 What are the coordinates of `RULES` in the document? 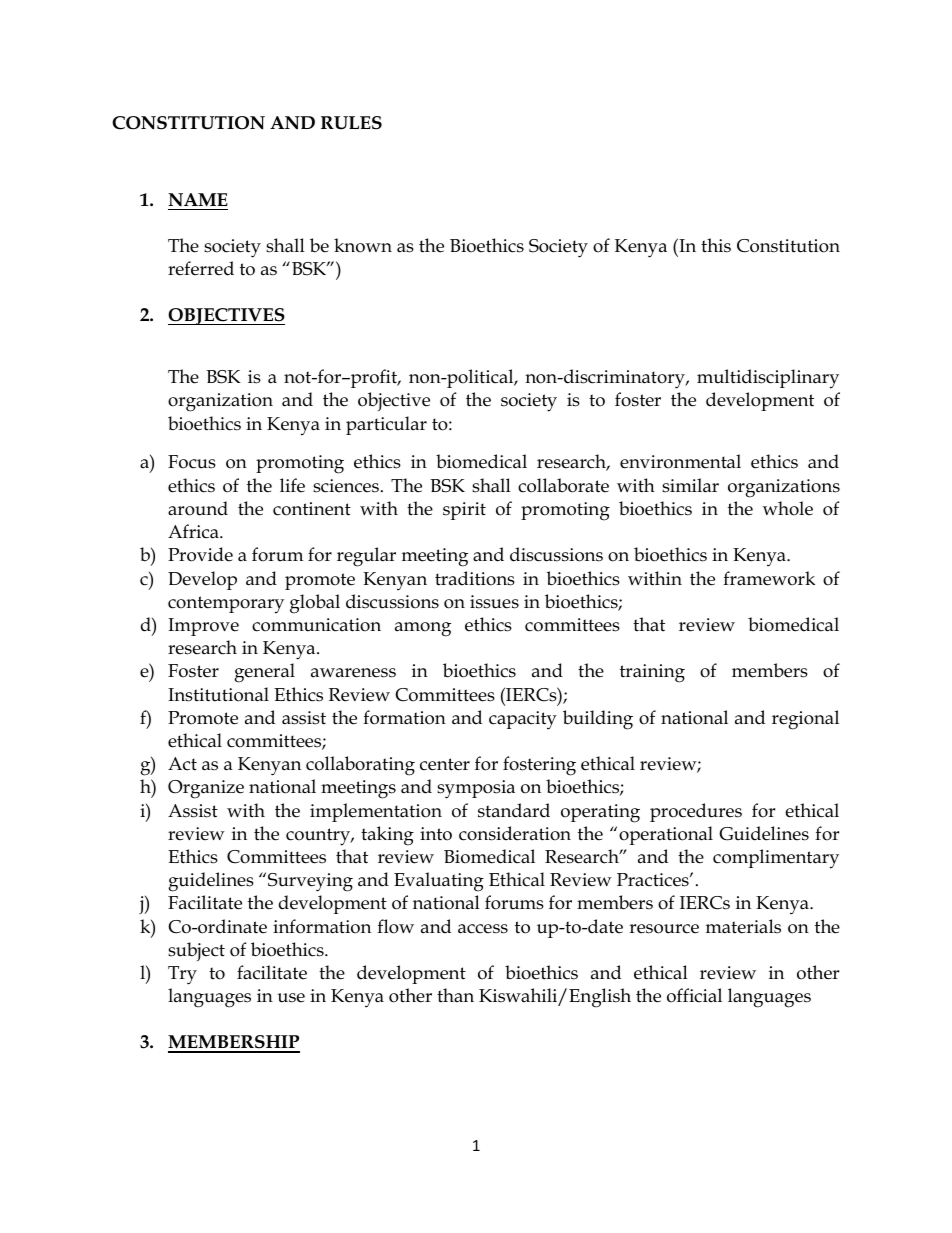 It's located at (351, 123).
